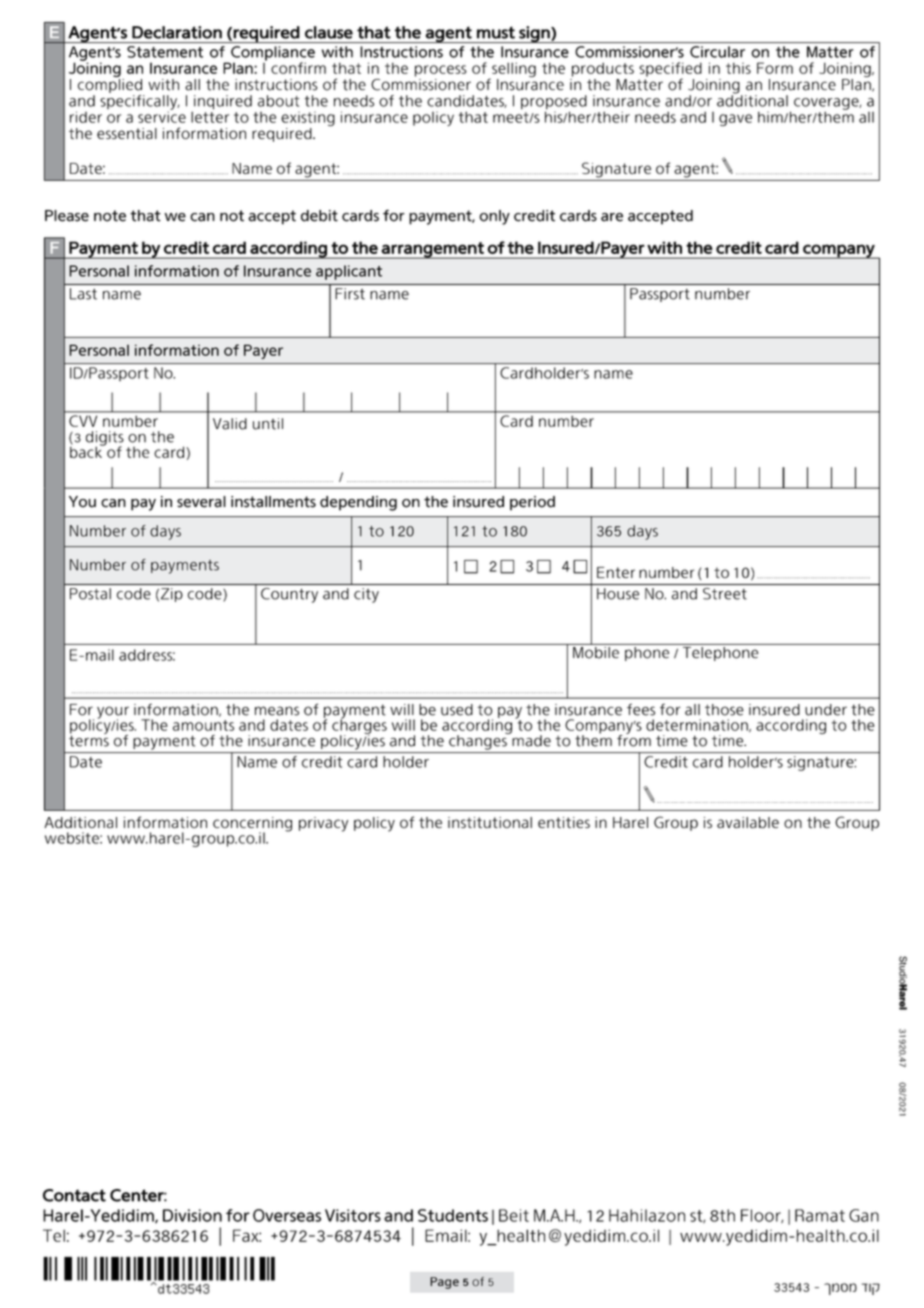  I want to click on Statement, so click(165, 52).
